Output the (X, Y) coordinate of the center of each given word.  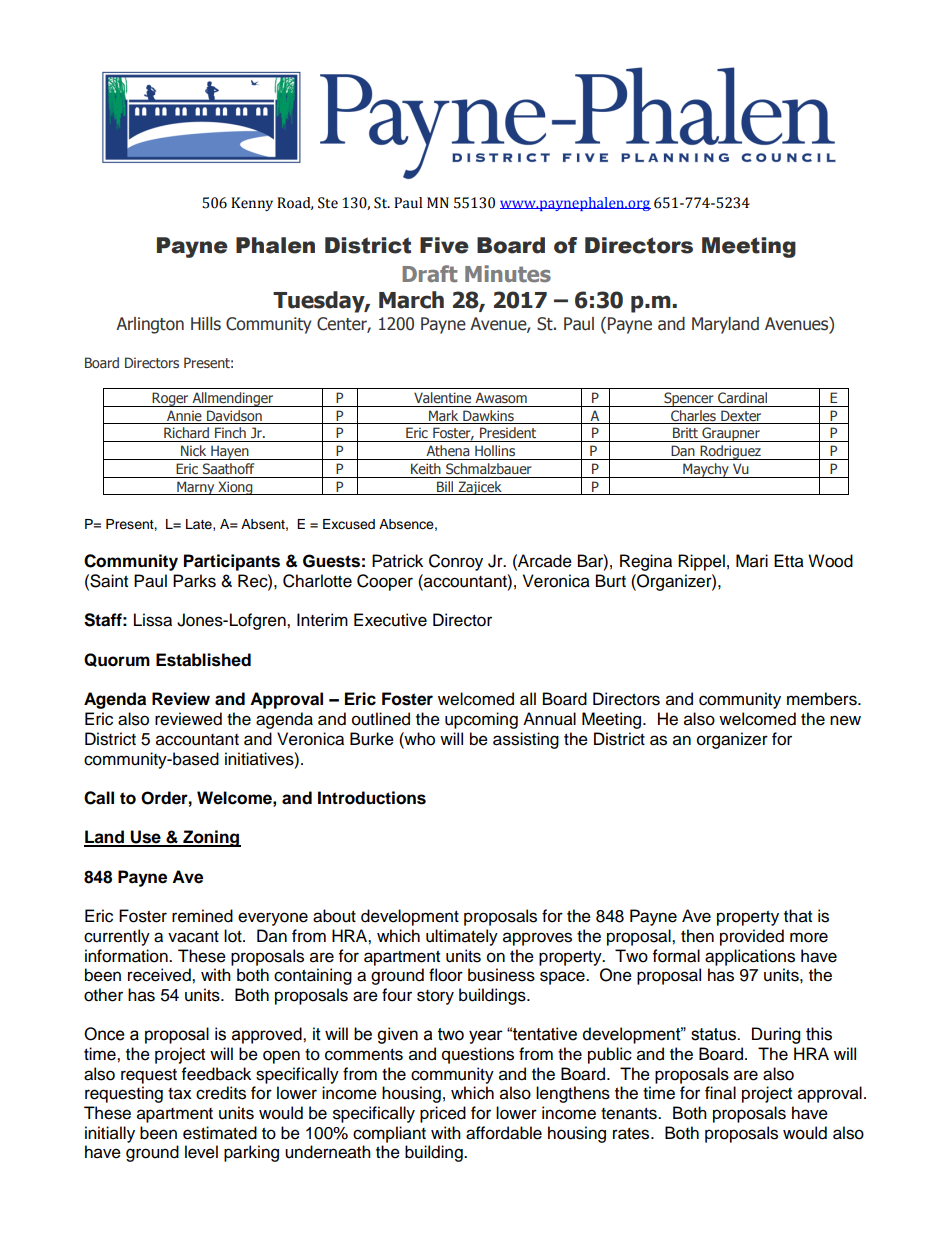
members (823, 699)
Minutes (508, 273)
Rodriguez (730, 452)
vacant (193, 937)
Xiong (235, 488)
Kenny (252, 204)
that (798, 916)
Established (203, 660)
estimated (220, 1133)
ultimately (462, 937)
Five (444, 245)
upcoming (481, 720)
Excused (349, 524)
